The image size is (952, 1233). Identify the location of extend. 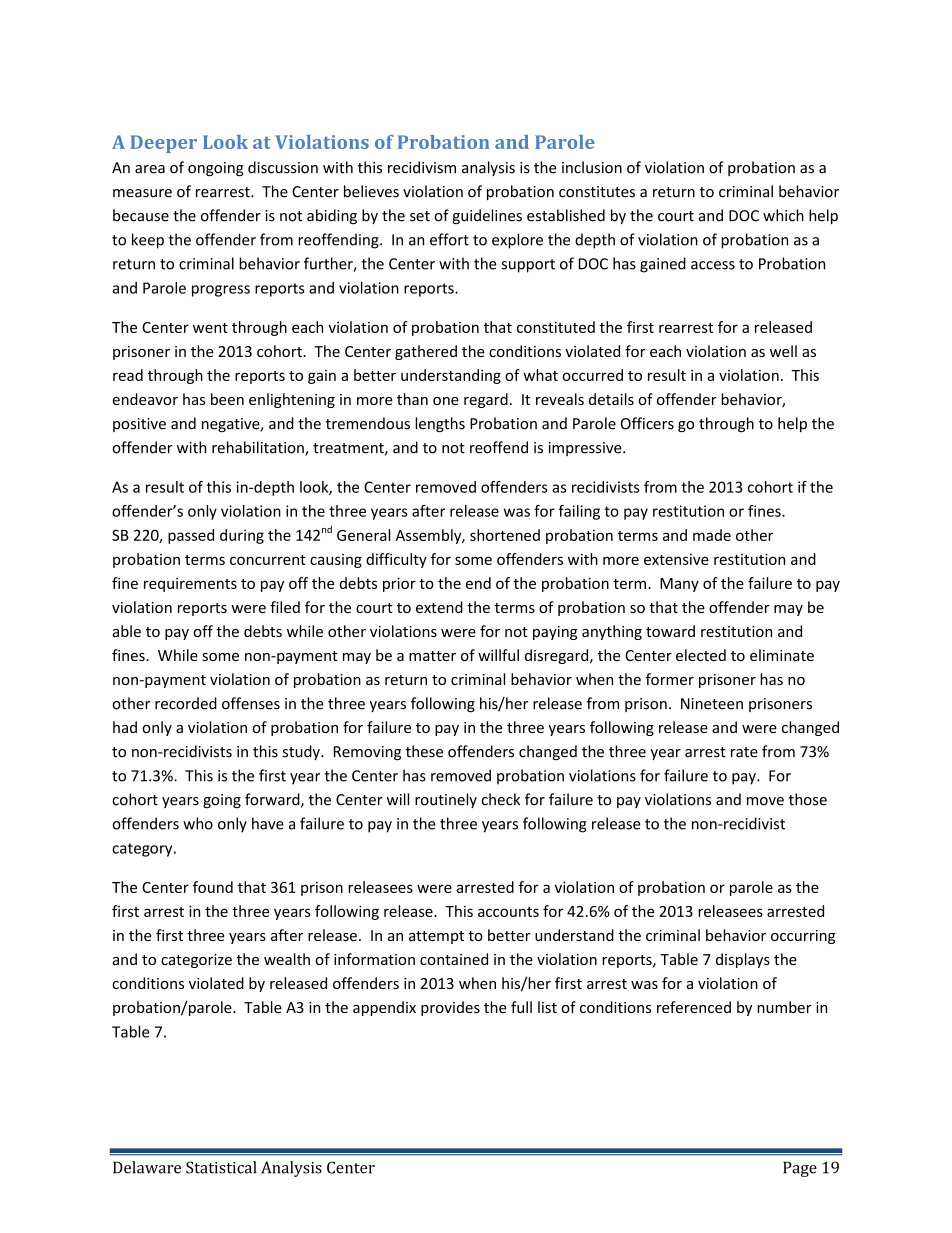
(439, 607).
